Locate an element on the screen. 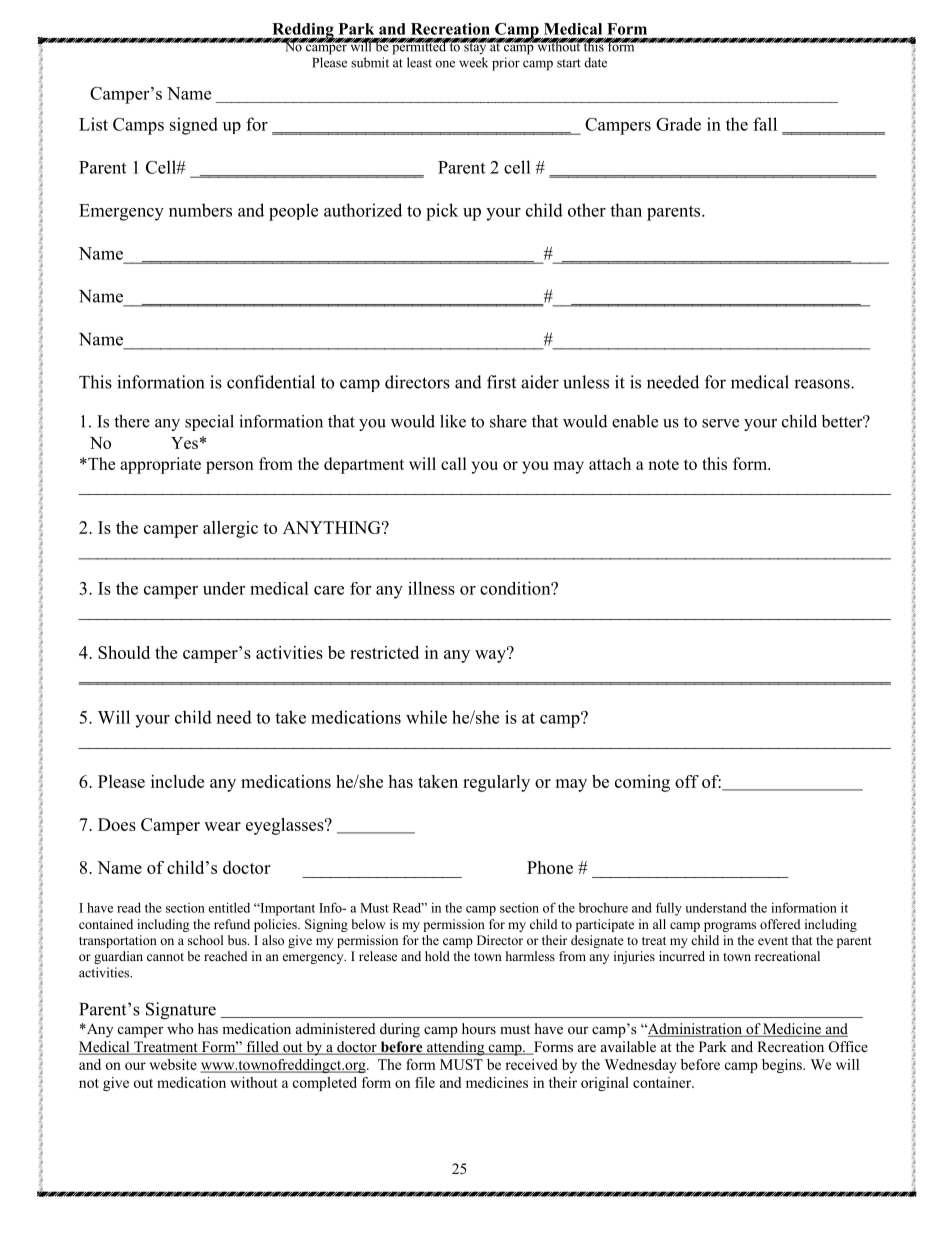 The width and height of the screenshot is (952, 1233). like is located at coordinates (453, 421).
